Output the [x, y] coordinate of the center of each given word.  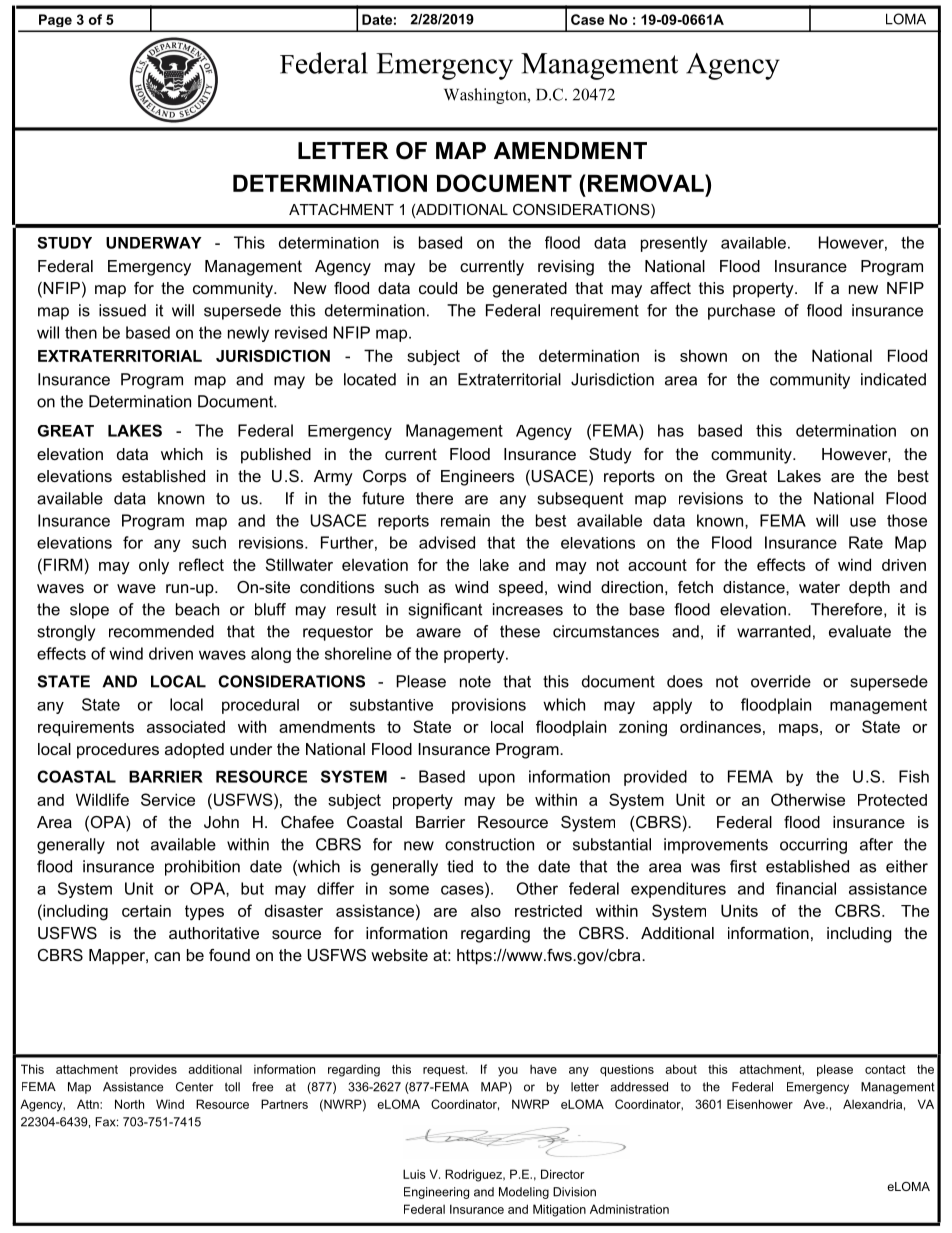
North [129, 1104]
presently [674, 244]
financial [806, 888]
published [276, 456]
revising [566, 268]
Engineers [477, 478]
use [863, 522]
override [781, 681]
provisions [489, 706]
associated [186, 726]
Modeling [524, 1193]
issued [122, 310]
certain [146, 911]
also [486, 910]
